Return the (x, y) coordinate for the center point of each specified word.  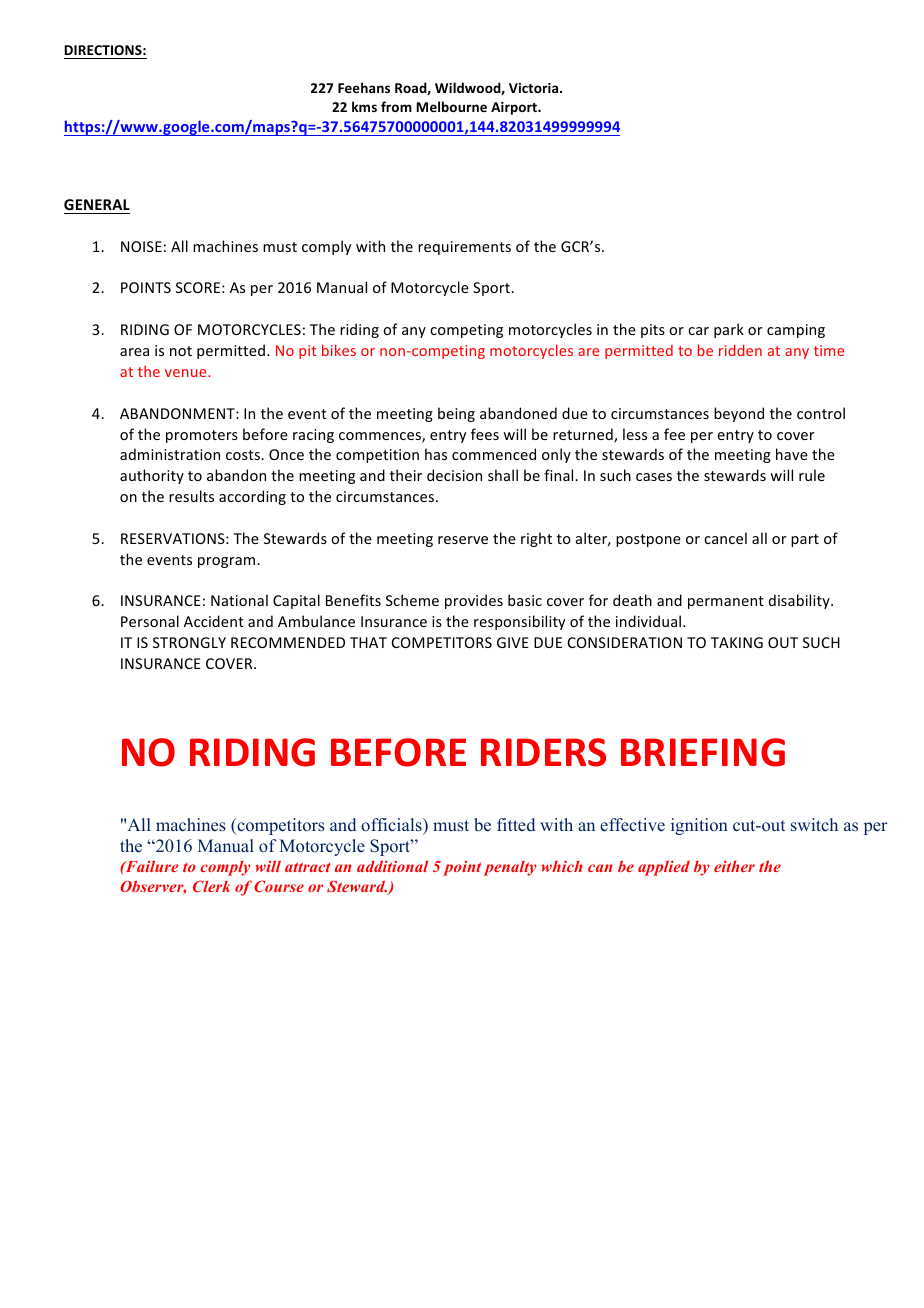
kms (364, 106)
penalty (510, 868)
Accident (214, 621)
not (181, 351)
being (456, 414)
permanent (726, 602)
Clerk (212, 886)
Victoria (535, 88)
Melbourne (451, 106)
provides (474, 601)
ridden (740, 350)
